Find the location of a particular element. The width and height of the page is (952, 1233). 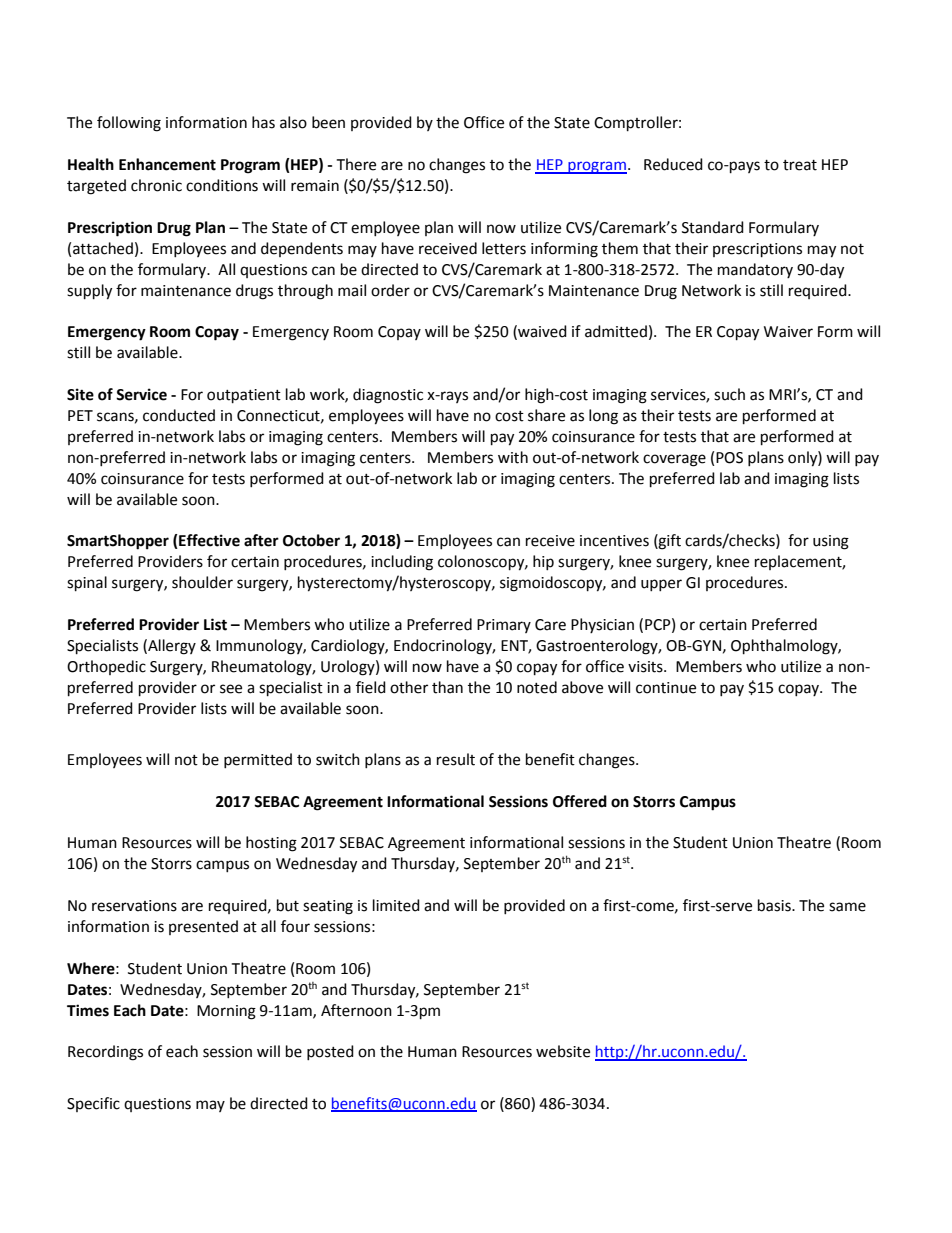

hosting is located at coordinates (271, 844).
